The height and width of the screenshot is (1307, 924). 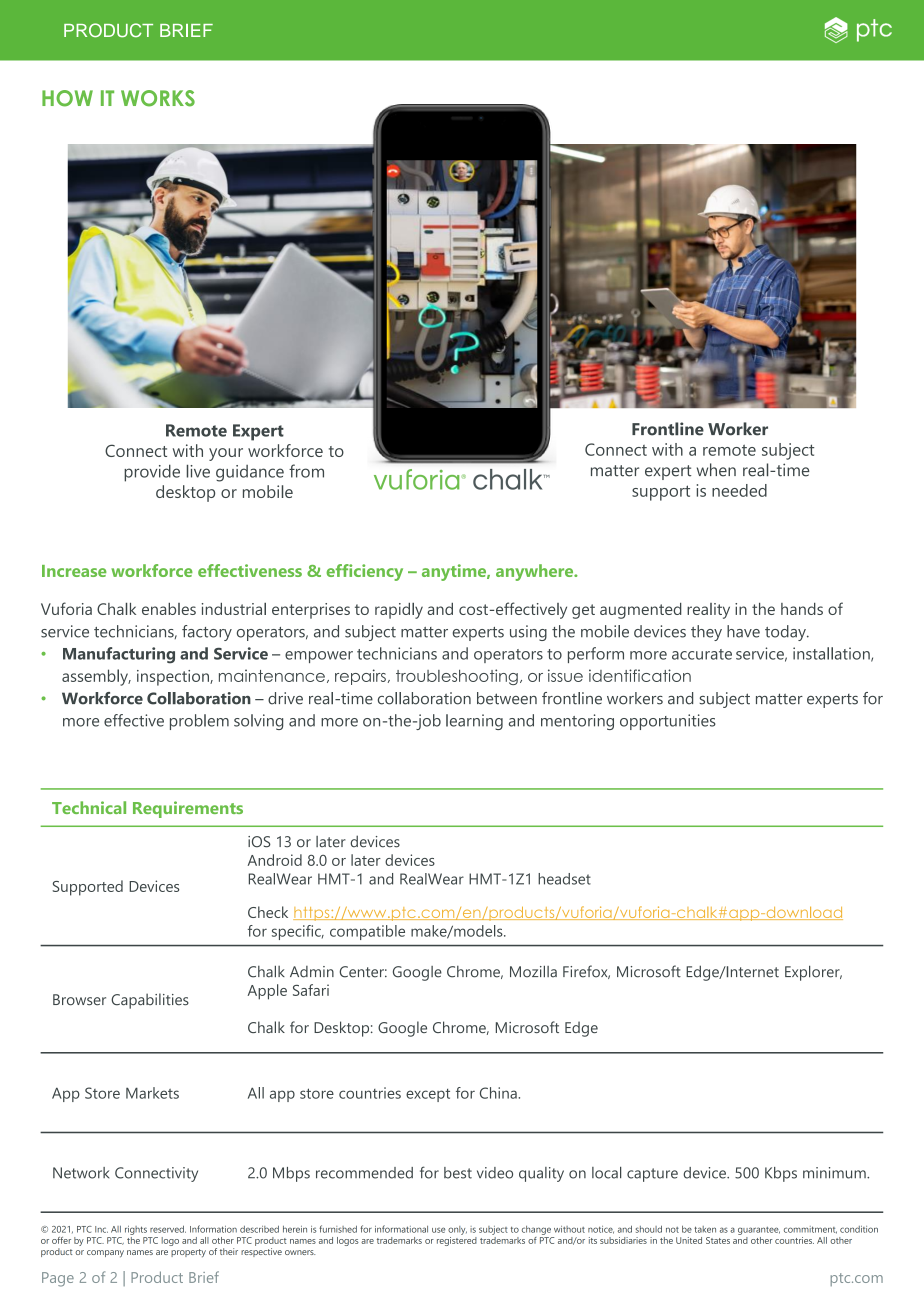 What do you see at coordinates (306, 471) in the screenshot?
I see `from` at bounding box center [306, 471].
